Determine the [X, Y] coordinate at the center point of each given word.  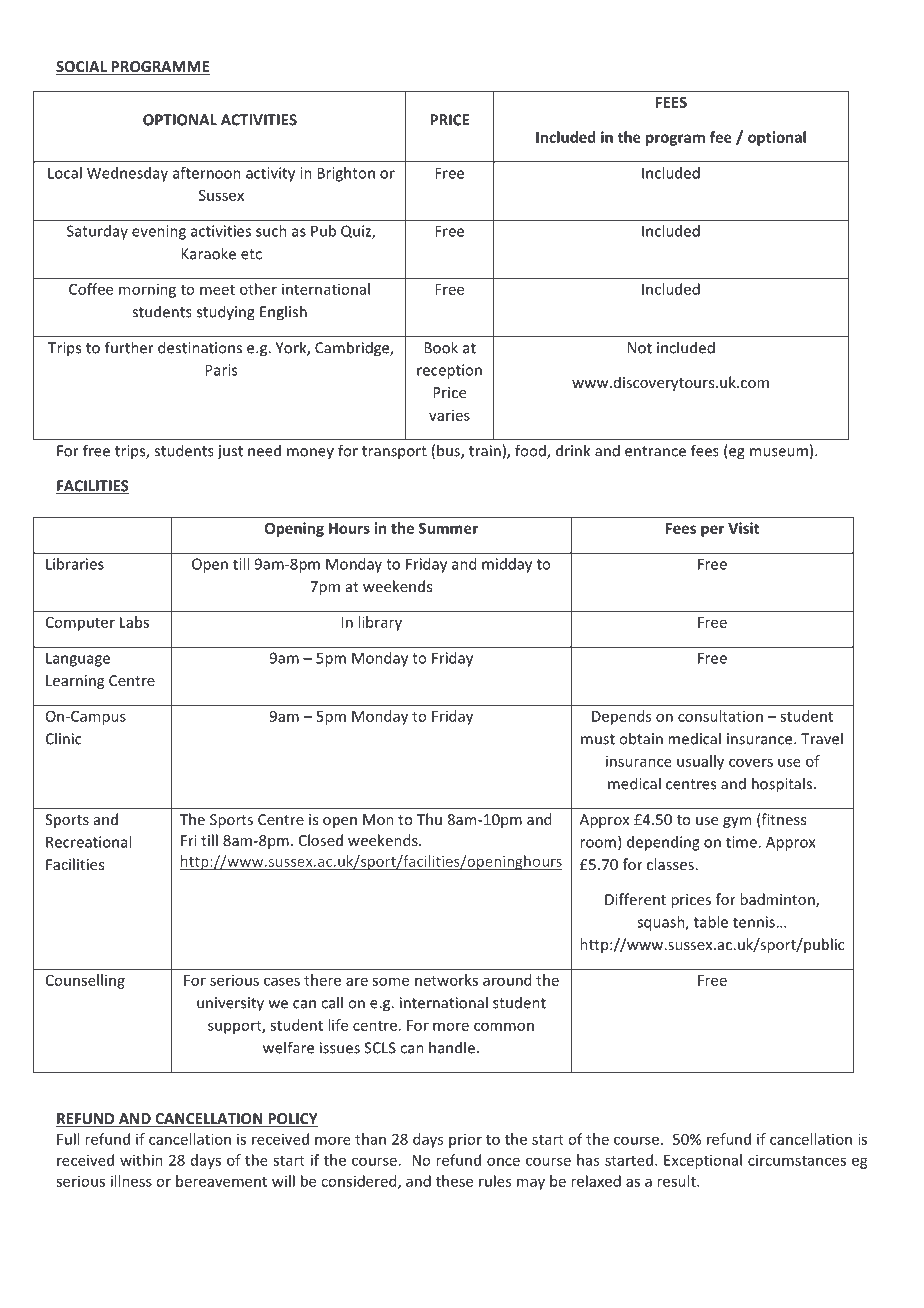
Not [640, 348]
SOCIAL [82, 68]
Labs [134, 622]
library [380, 623]
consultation [720, 716]
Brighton [346, 174]
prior [465, 1141]
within [141, 1160]
